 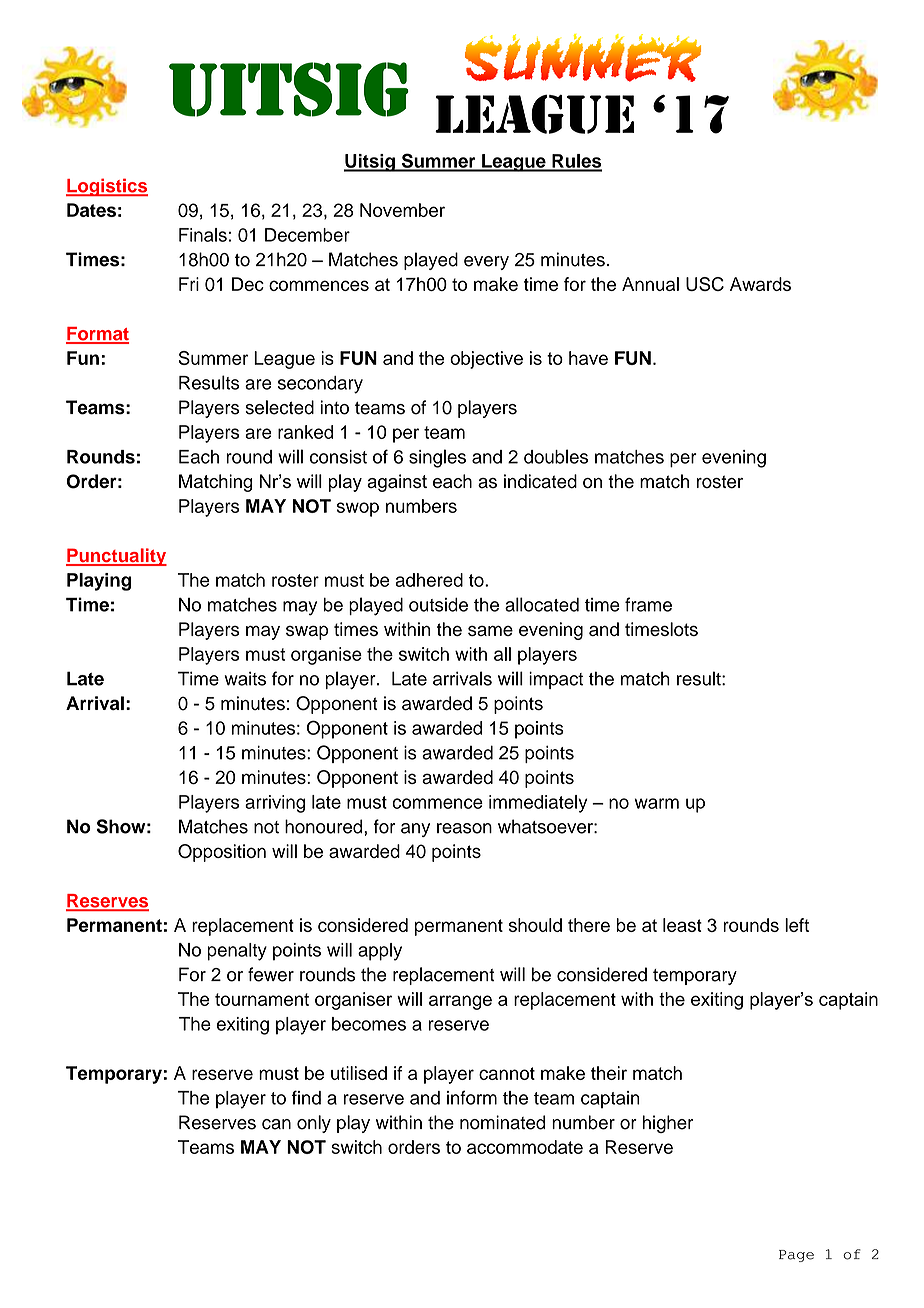 What do you see at coordinates (203, 235) in the document?
I see `Finals` at bounding box center [203, 235].
